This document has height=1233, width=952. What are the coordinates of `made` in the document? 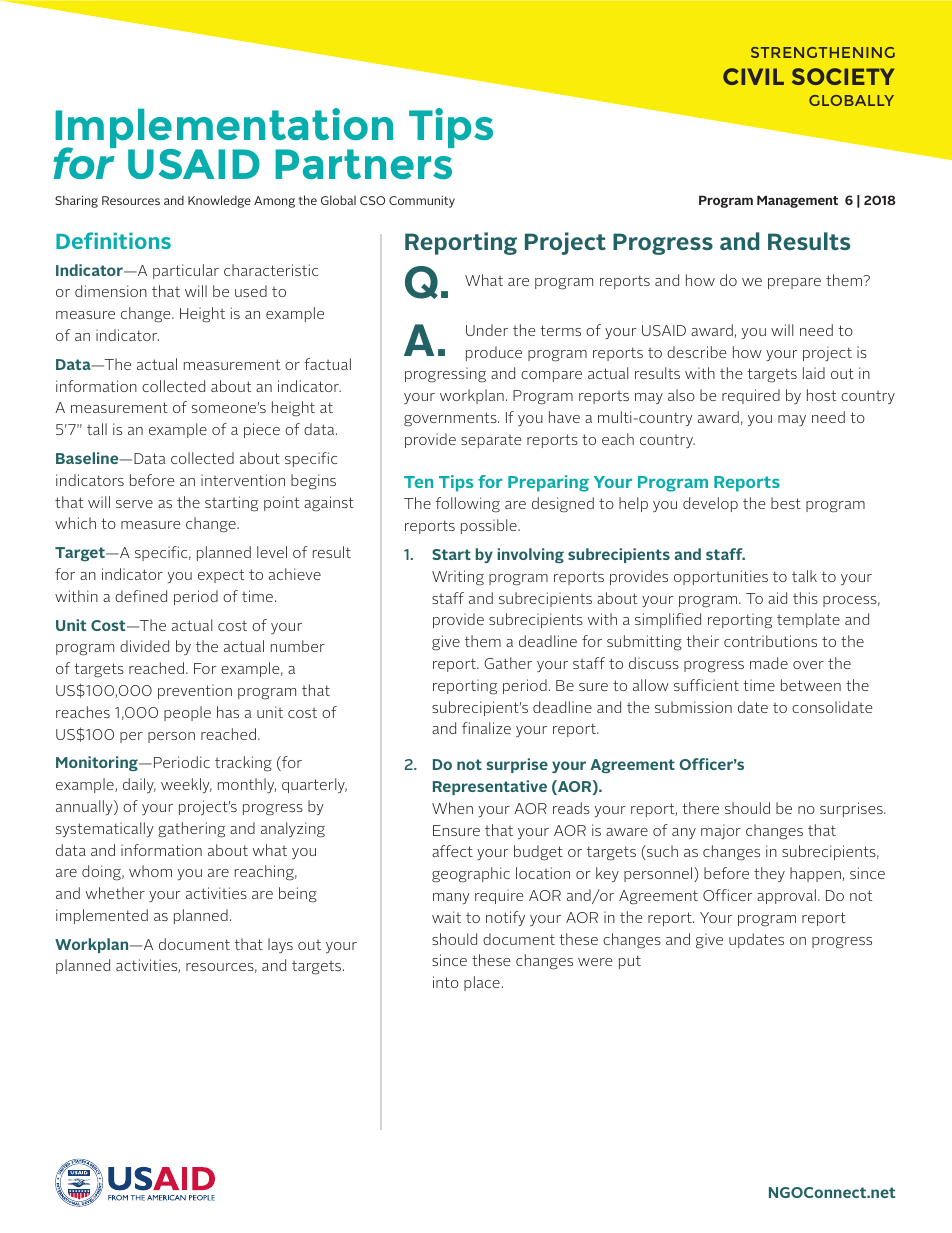 It's located at (769, 663).
